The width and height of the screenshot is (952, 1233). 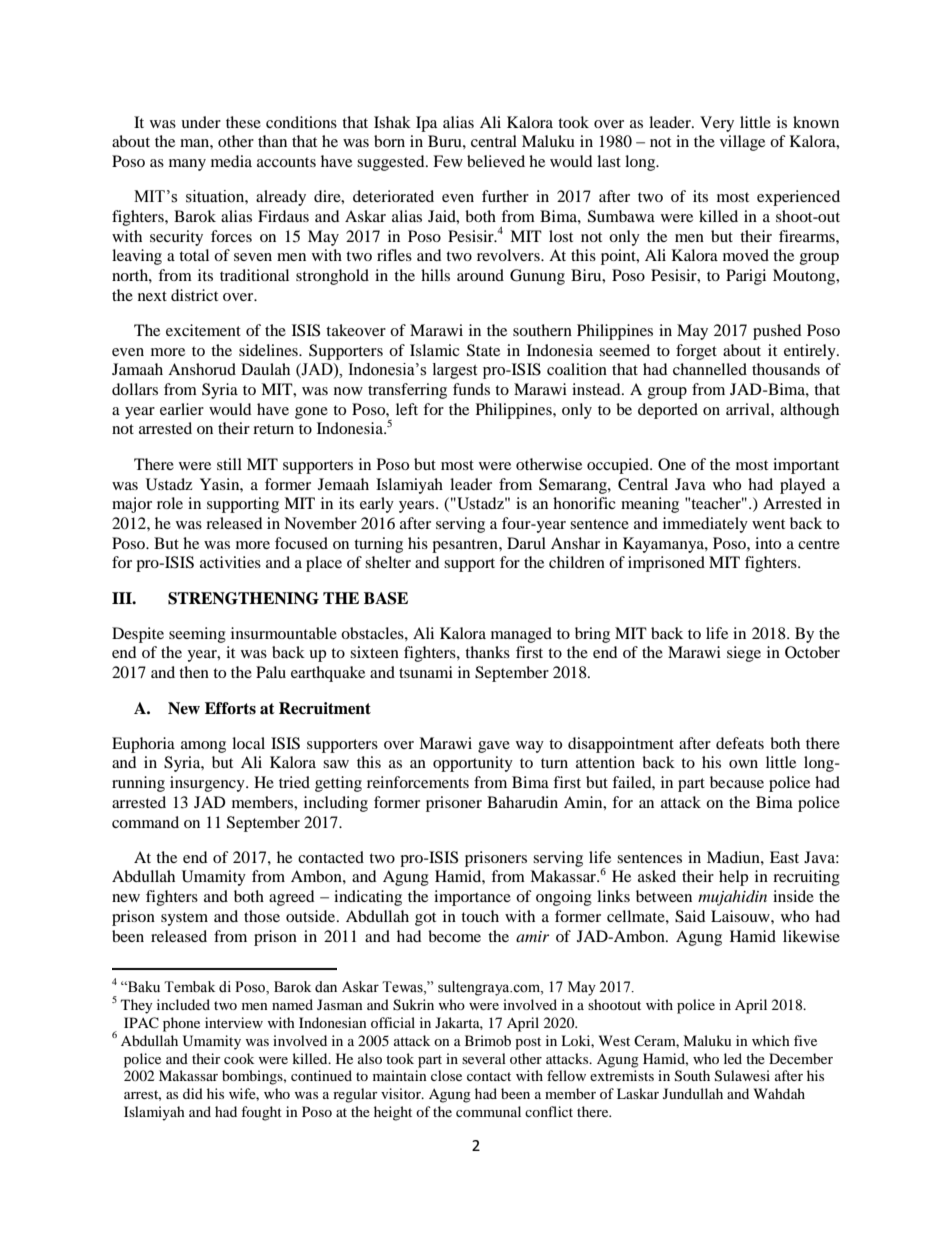 What do you see at coordinates (742, 143) in the screenshot?
I see `village` at bounding box center [742, 143].
